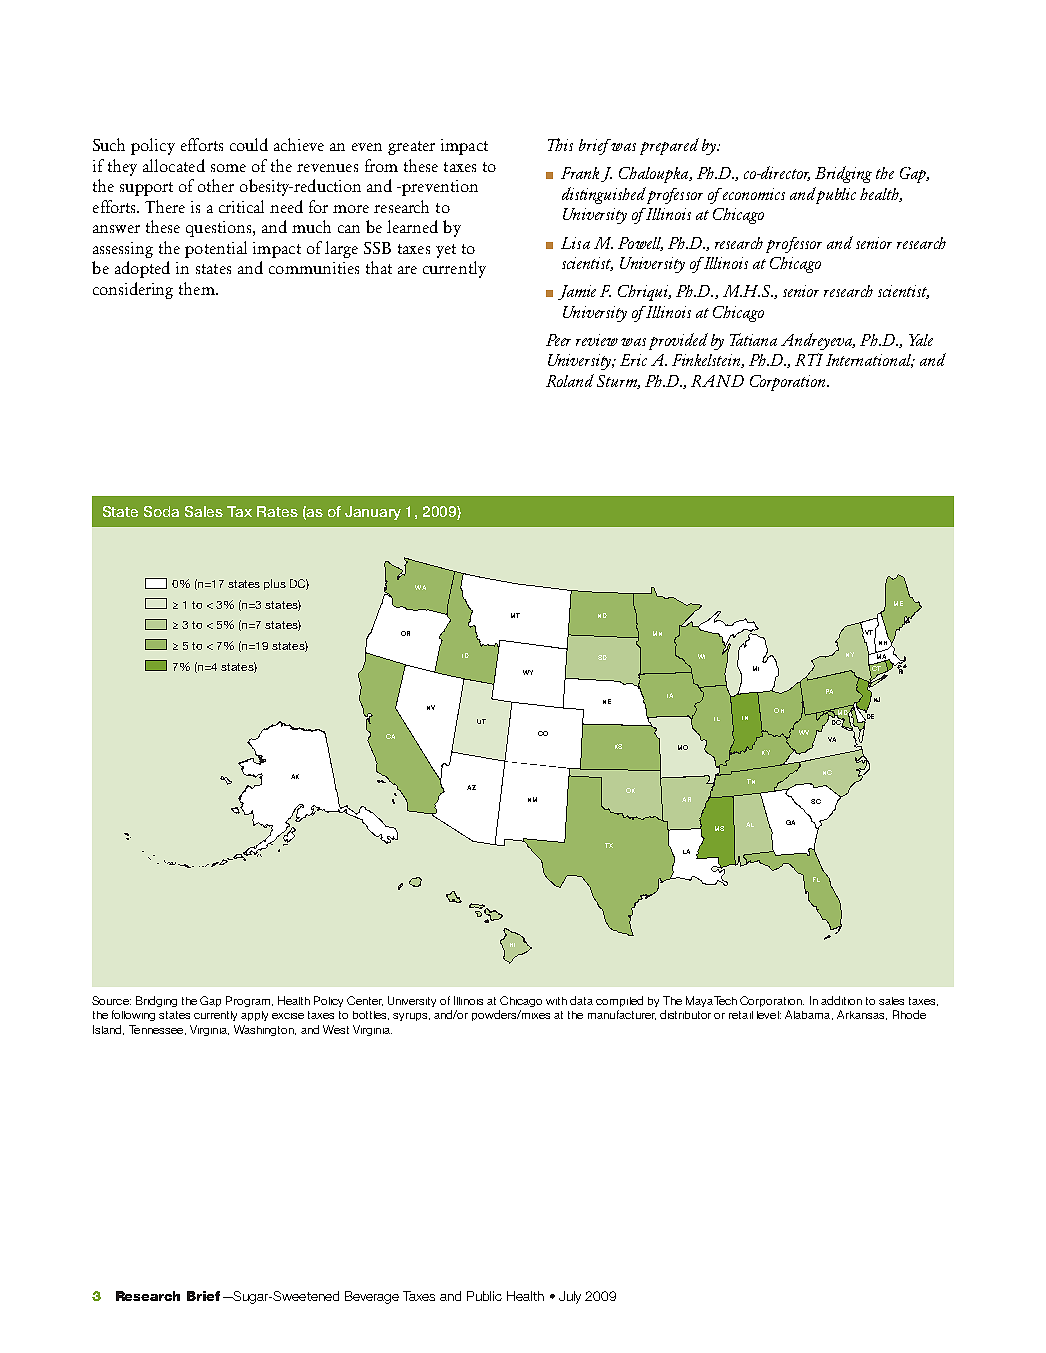 The image size is (1046, 1353). Describe the element at coordinates (556, 1001) in the image. I see `with` at that location.
